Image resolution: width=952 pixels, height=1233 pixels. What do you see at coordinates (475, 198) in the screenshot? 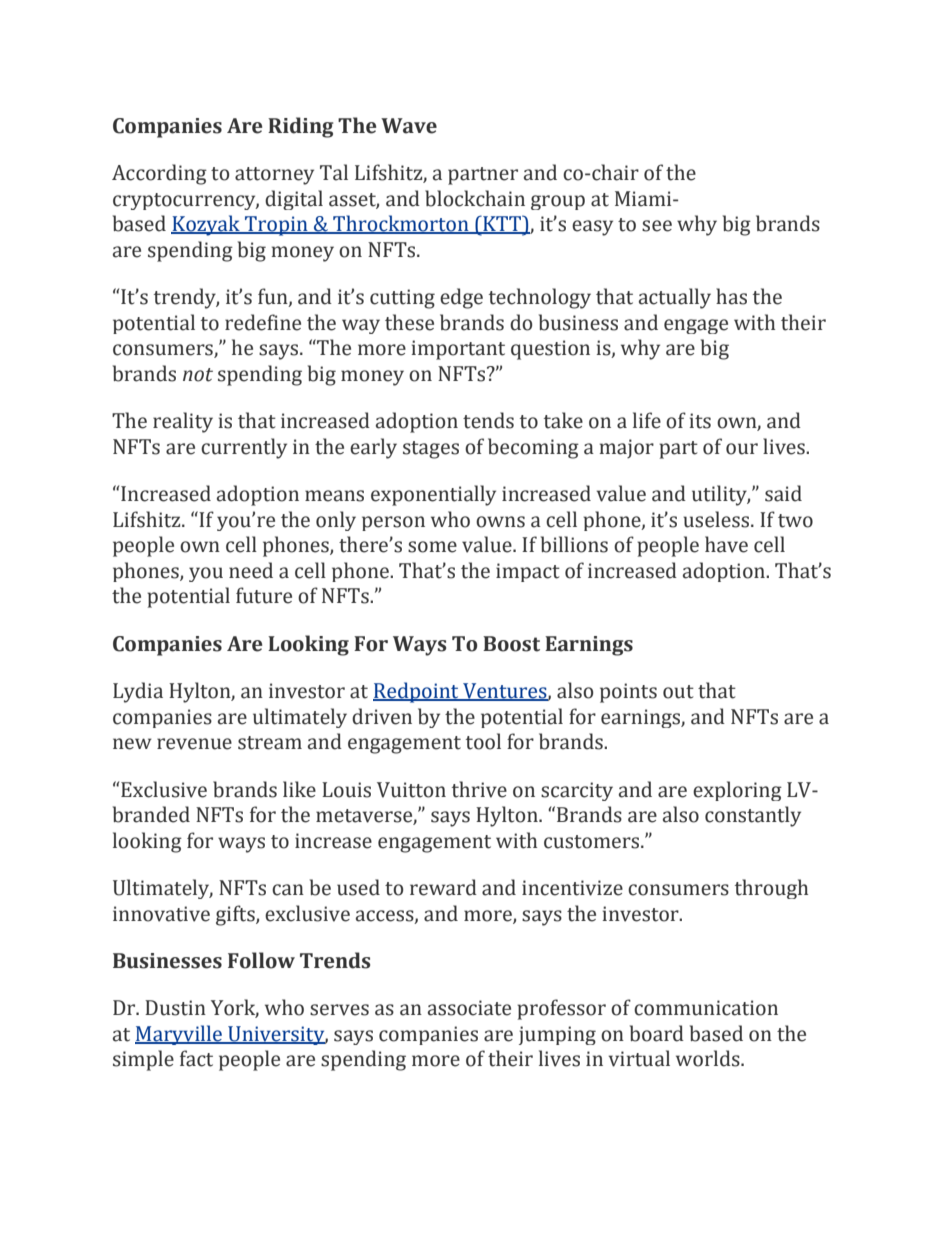
I see `blockchain` at bounding box center [475, 198].
